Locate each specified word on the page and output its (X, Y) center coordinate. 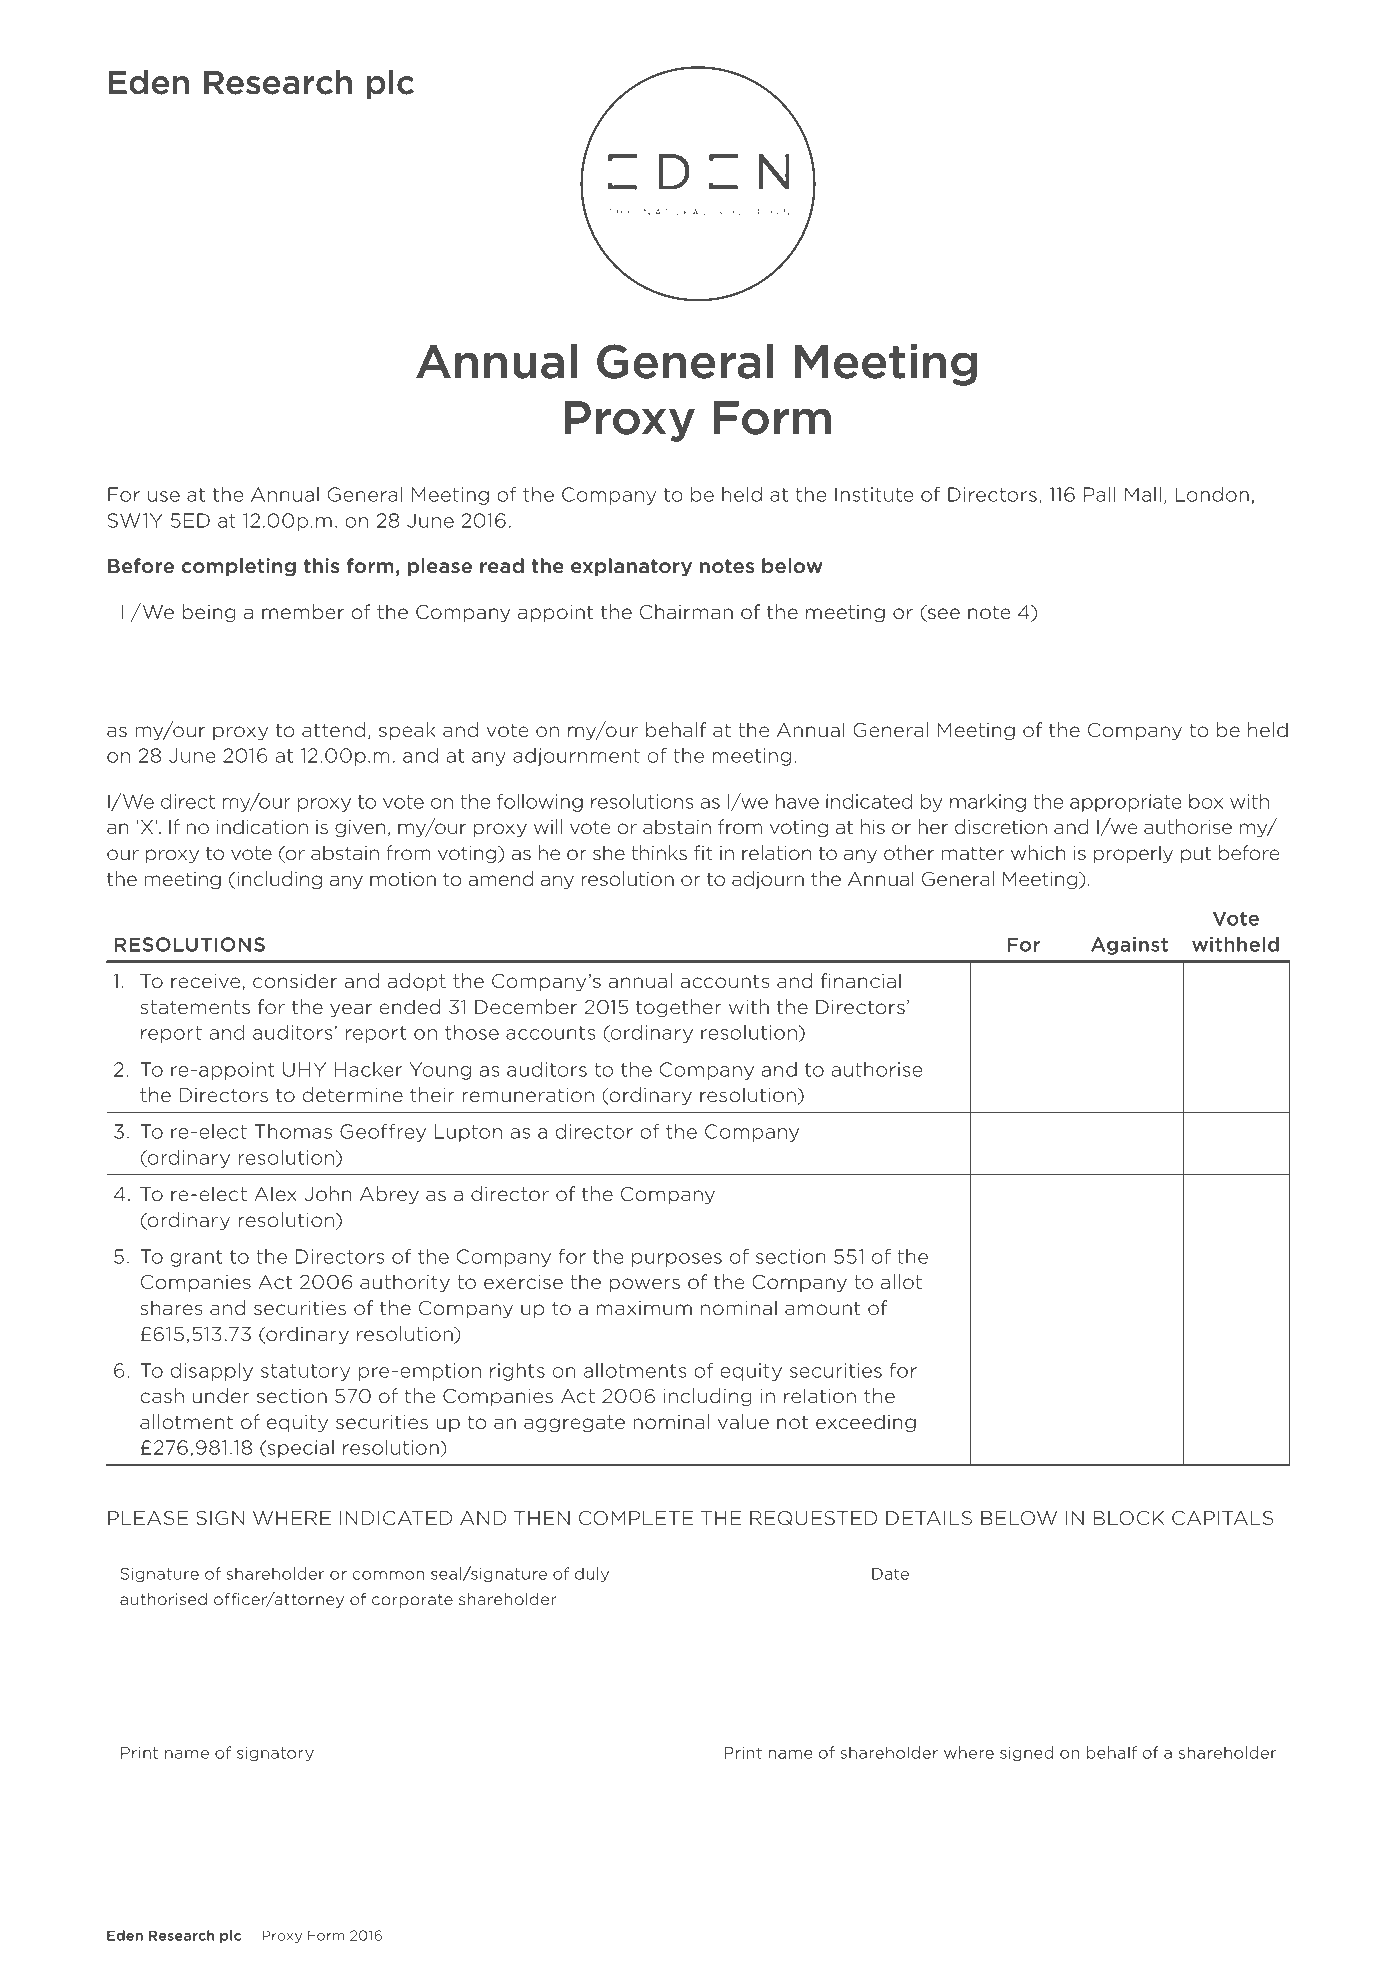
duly (592, 1574)
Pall (1100, 494)
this (322, 565)
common (388, 1575)
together (678, 1008)
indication (262, 827)
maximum (644, 1308)
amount (822, 1308)
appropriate (1126, 803)
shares (171, 1308)
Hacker (368, 1069)
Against (1129, 946)
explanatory (631, 567)
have (797, 801)
